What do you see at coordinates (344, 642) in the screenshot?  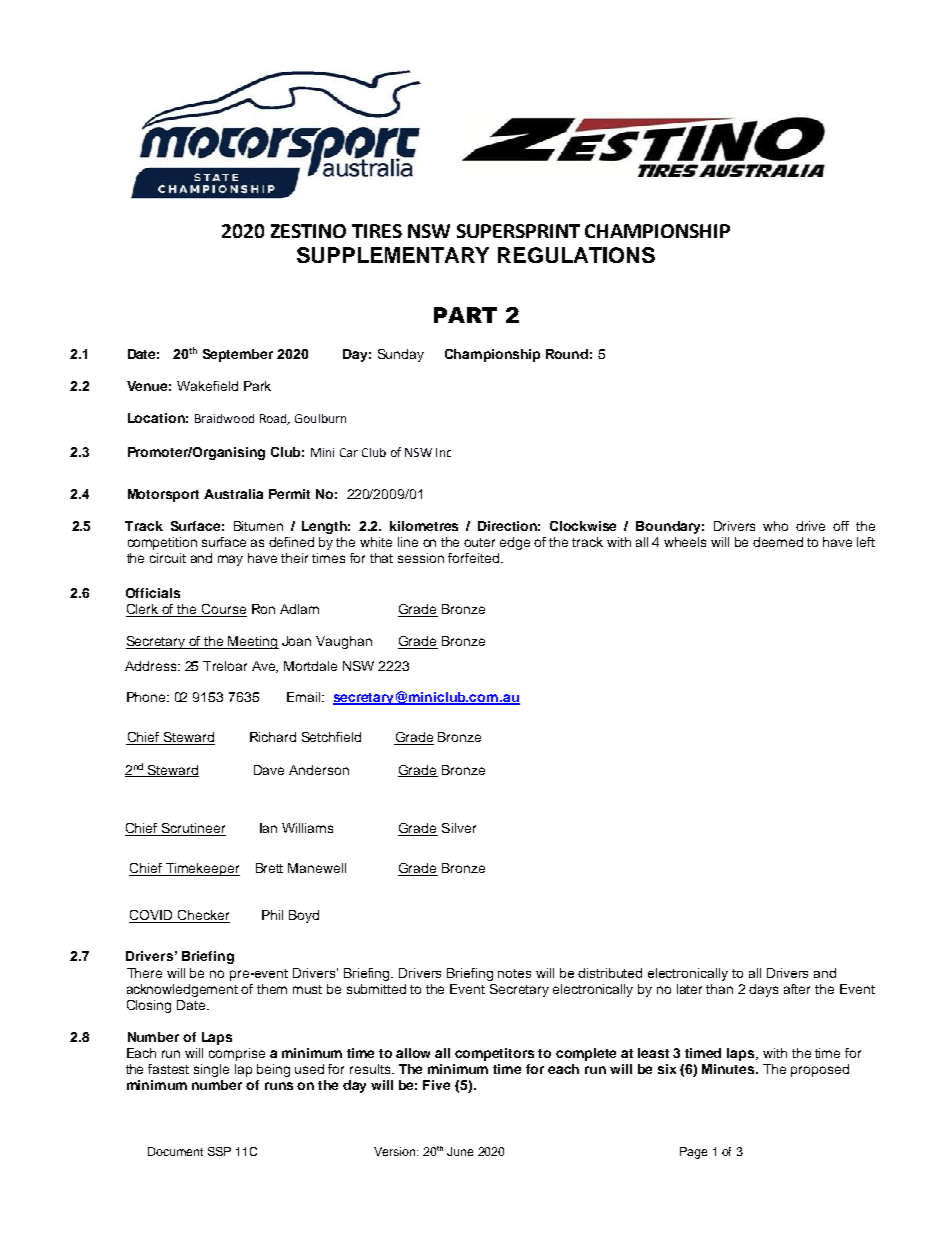 I see `Vaughan` at bounding box center [344, 642].
